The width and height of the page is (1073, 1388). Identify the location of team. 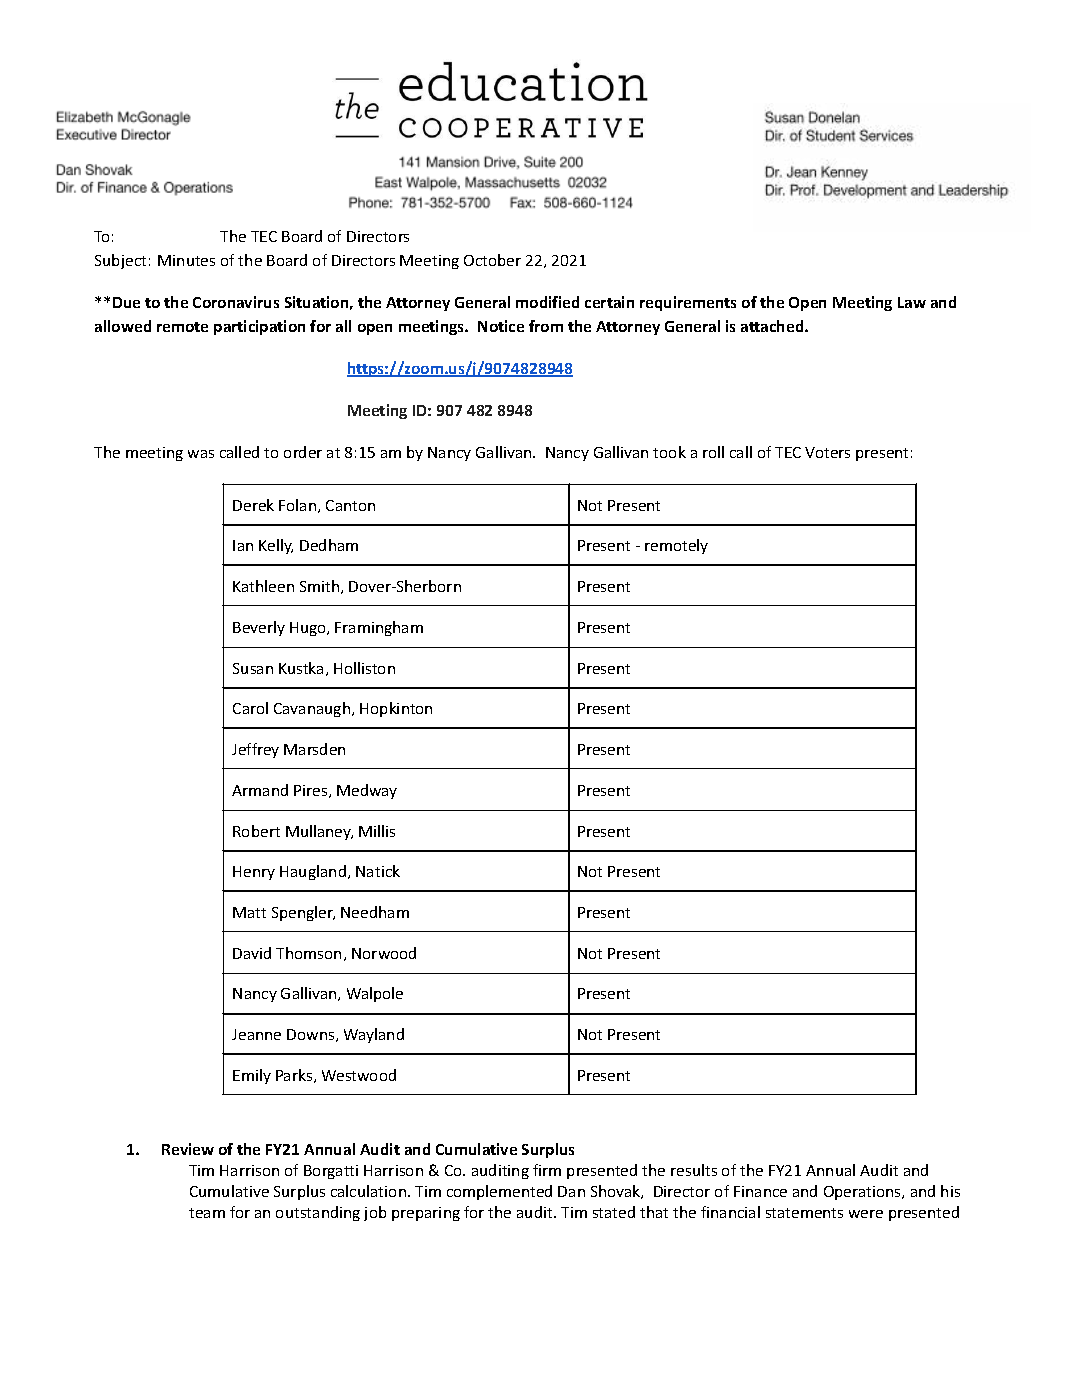
(207, 1213).
